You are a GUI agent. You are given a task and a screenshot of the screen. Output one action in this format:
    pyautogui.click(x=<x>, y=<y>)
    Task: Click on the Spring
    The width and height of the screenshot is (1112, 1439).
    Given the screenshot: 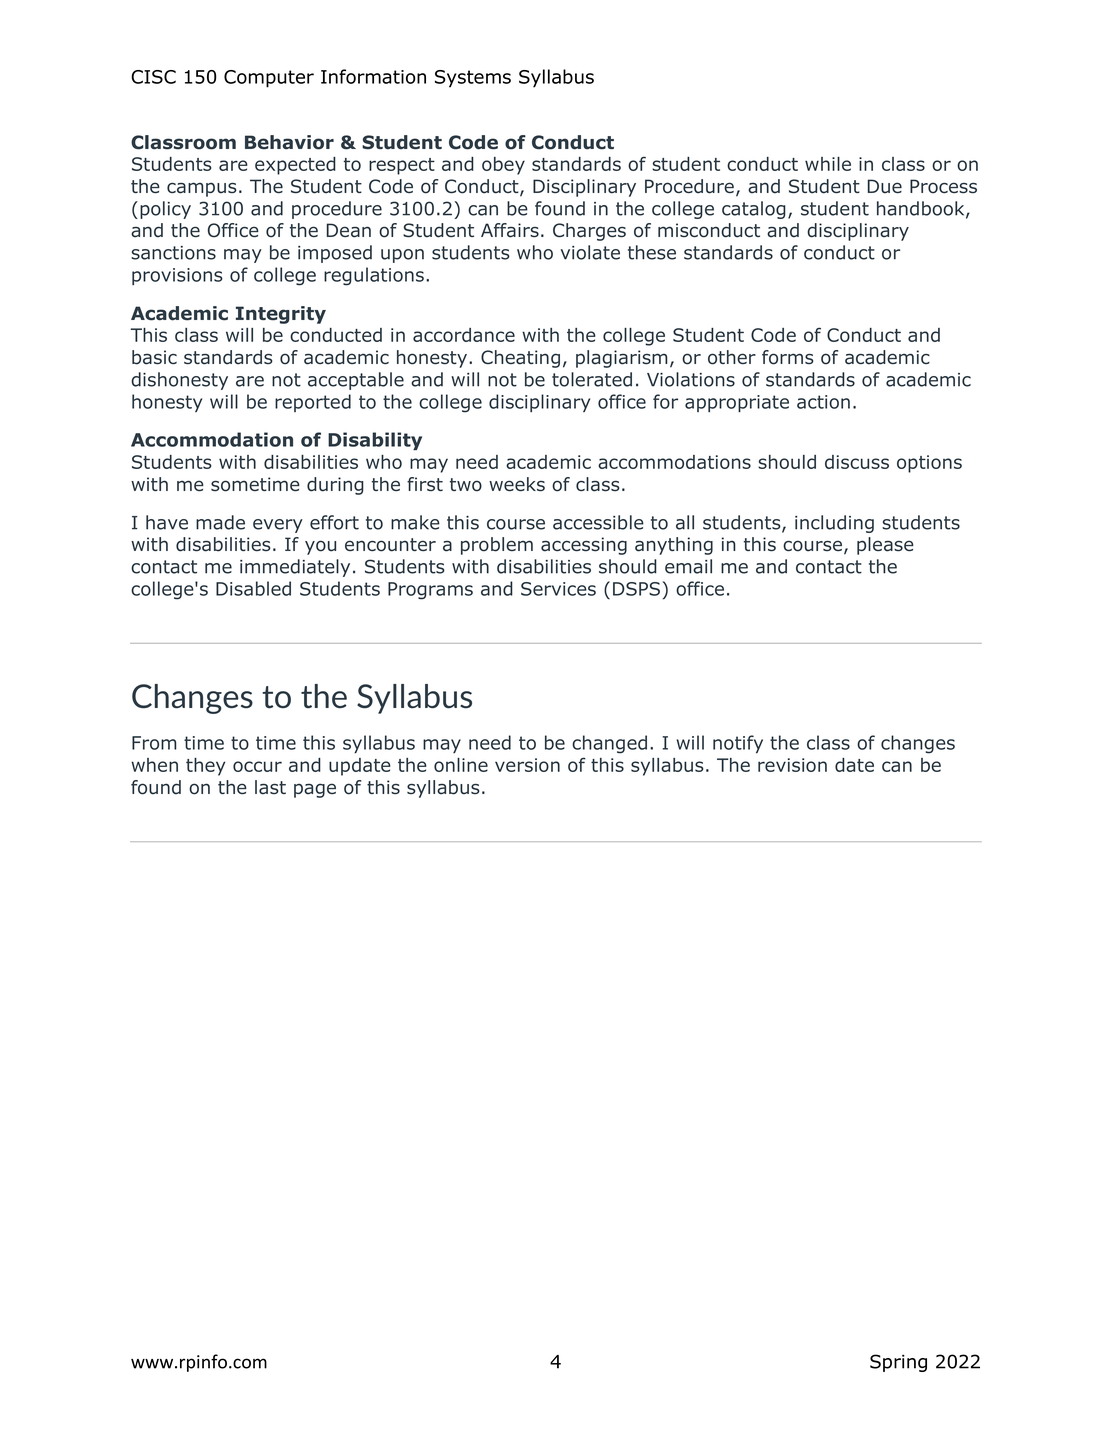 What is the action you would take?
    pyautogui.click(x=898, y=1363)
